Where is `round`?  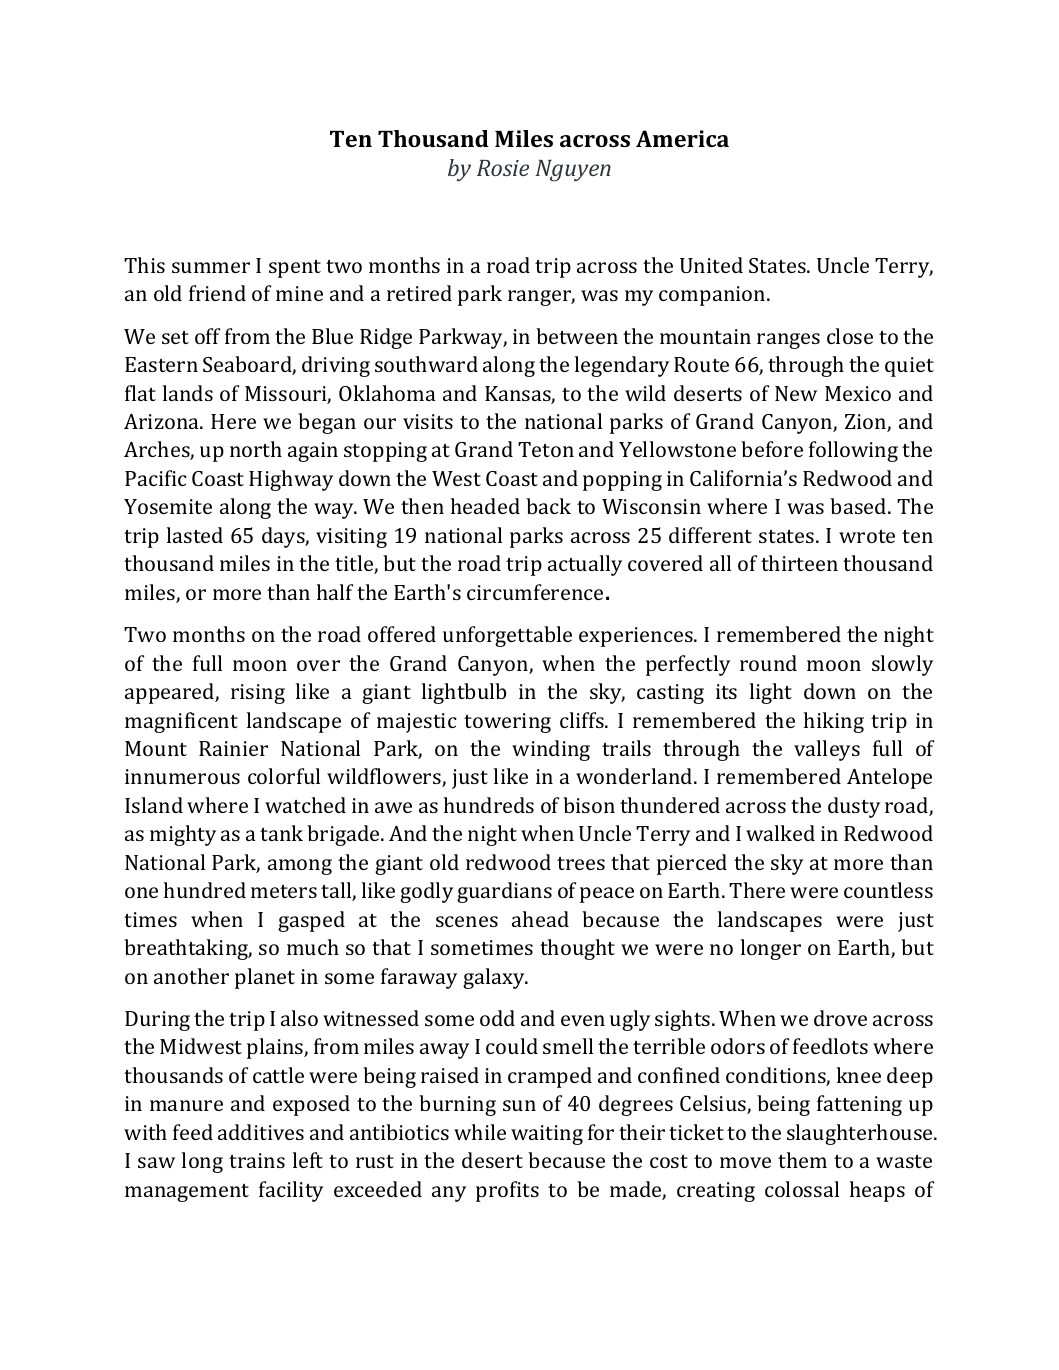
round is located at coordinates (768, 663).
